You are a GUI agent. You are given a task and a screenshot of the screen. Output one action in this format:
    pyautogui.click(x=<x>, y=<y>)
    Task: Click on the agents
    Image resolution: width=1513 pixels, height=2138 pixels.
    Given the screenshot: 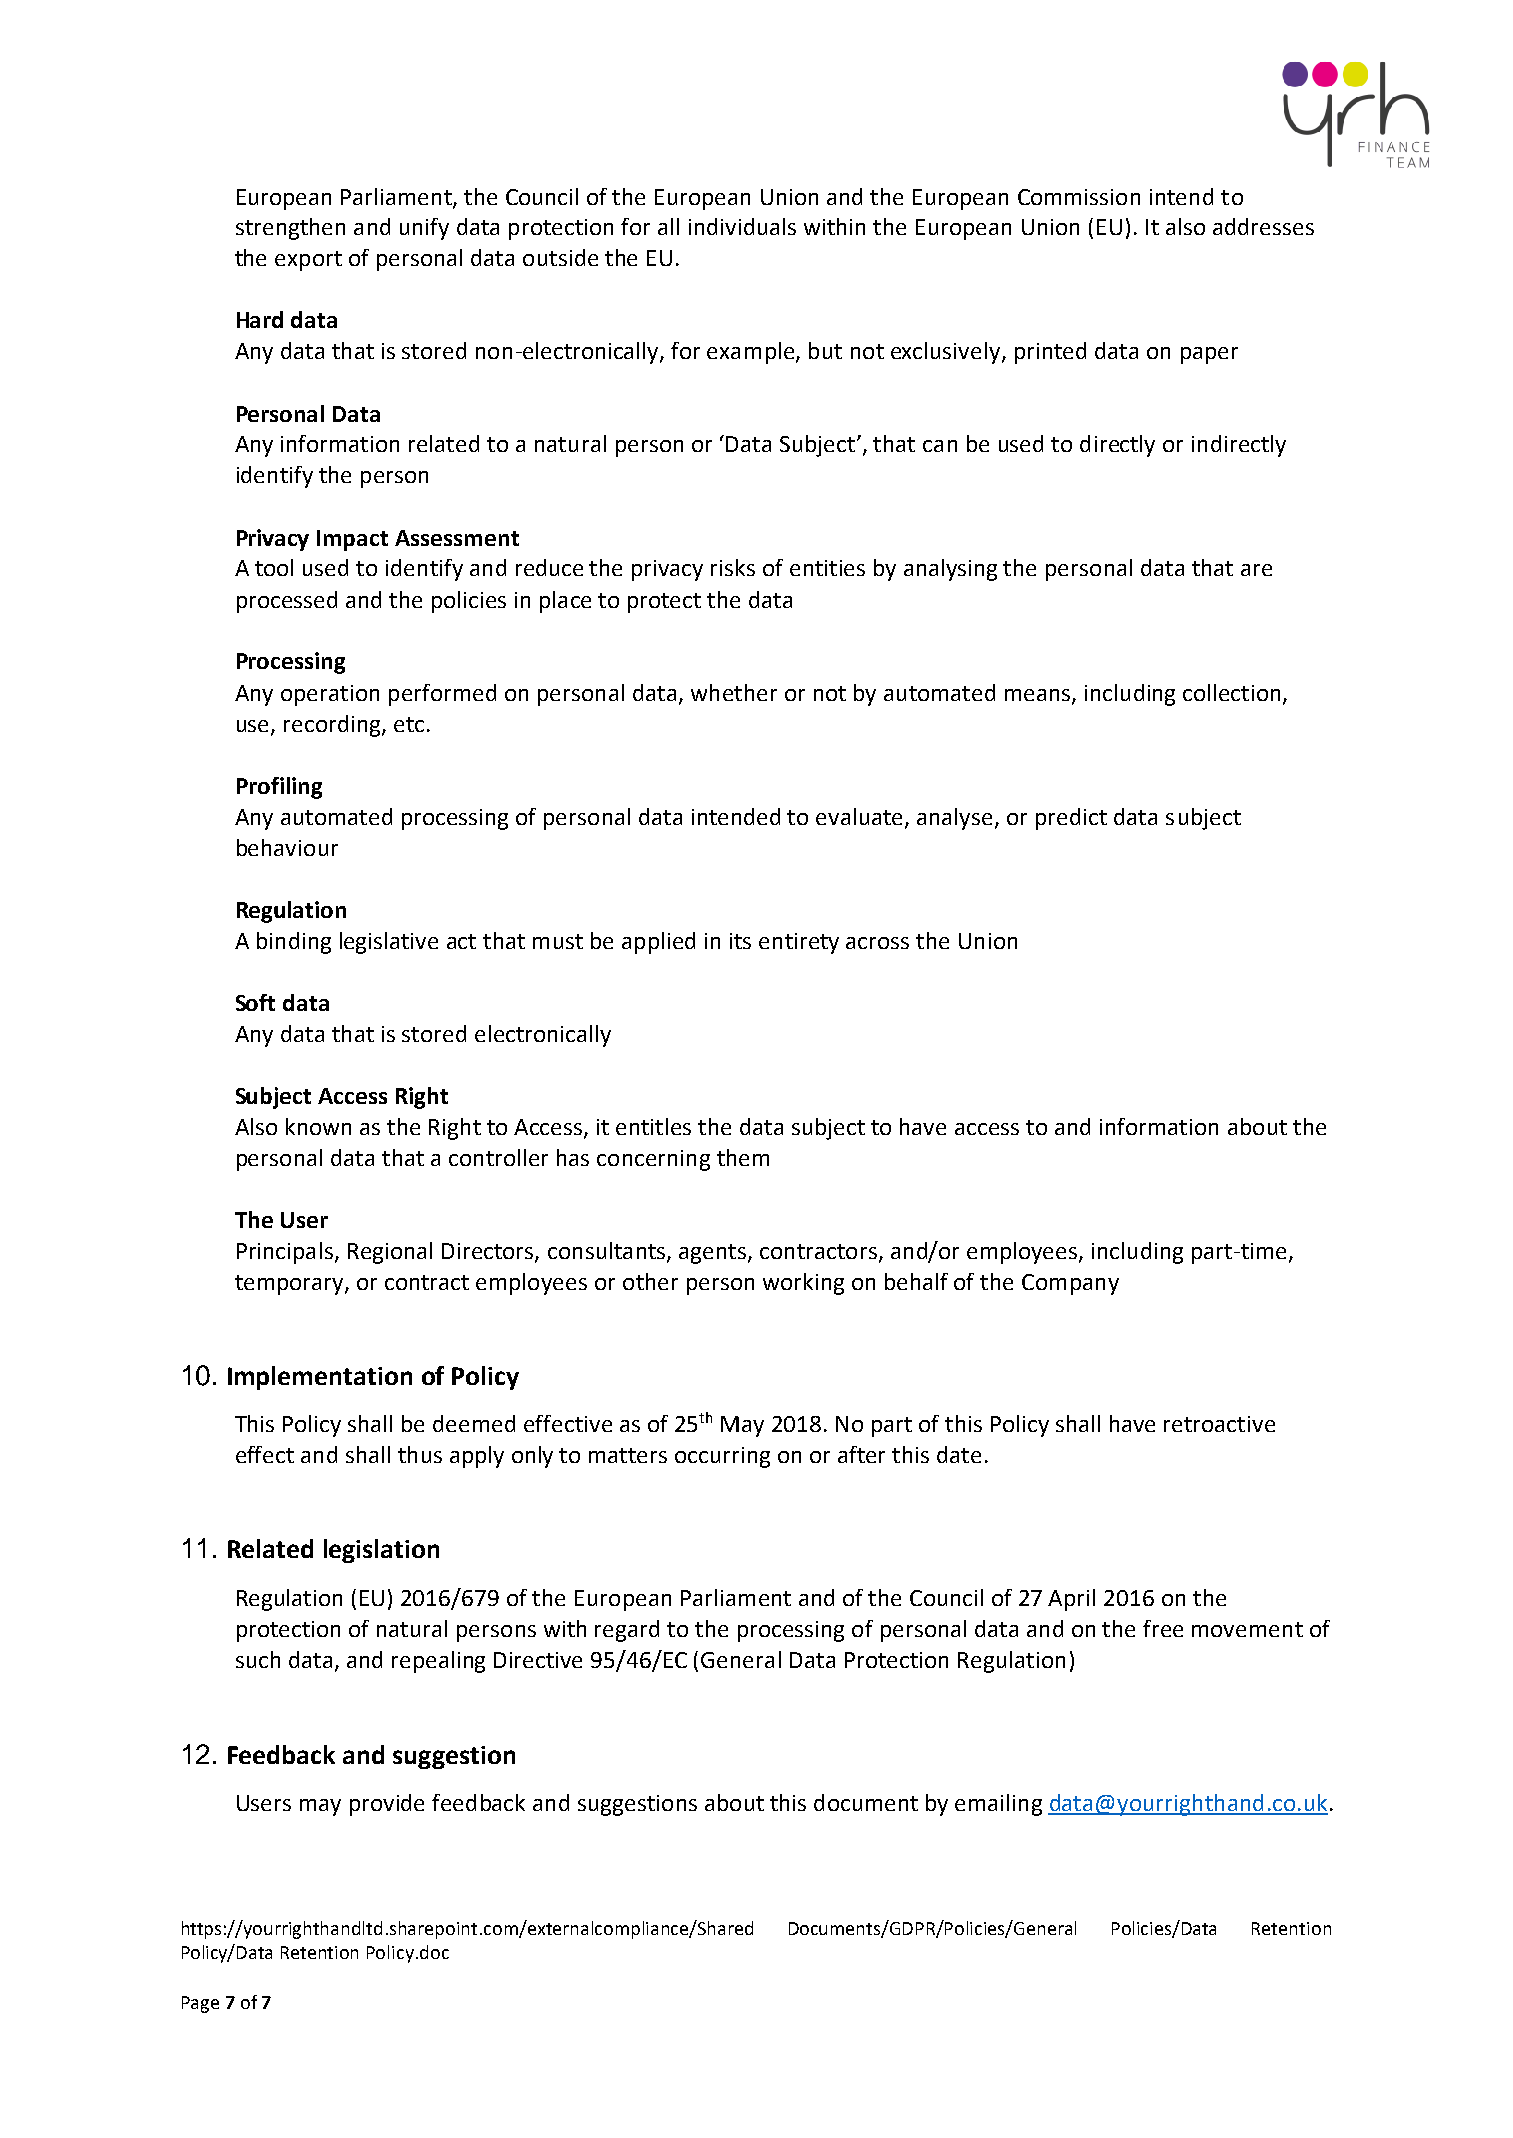 What is the action you would take?
    pyautogui.click(x=712, y=1254)
